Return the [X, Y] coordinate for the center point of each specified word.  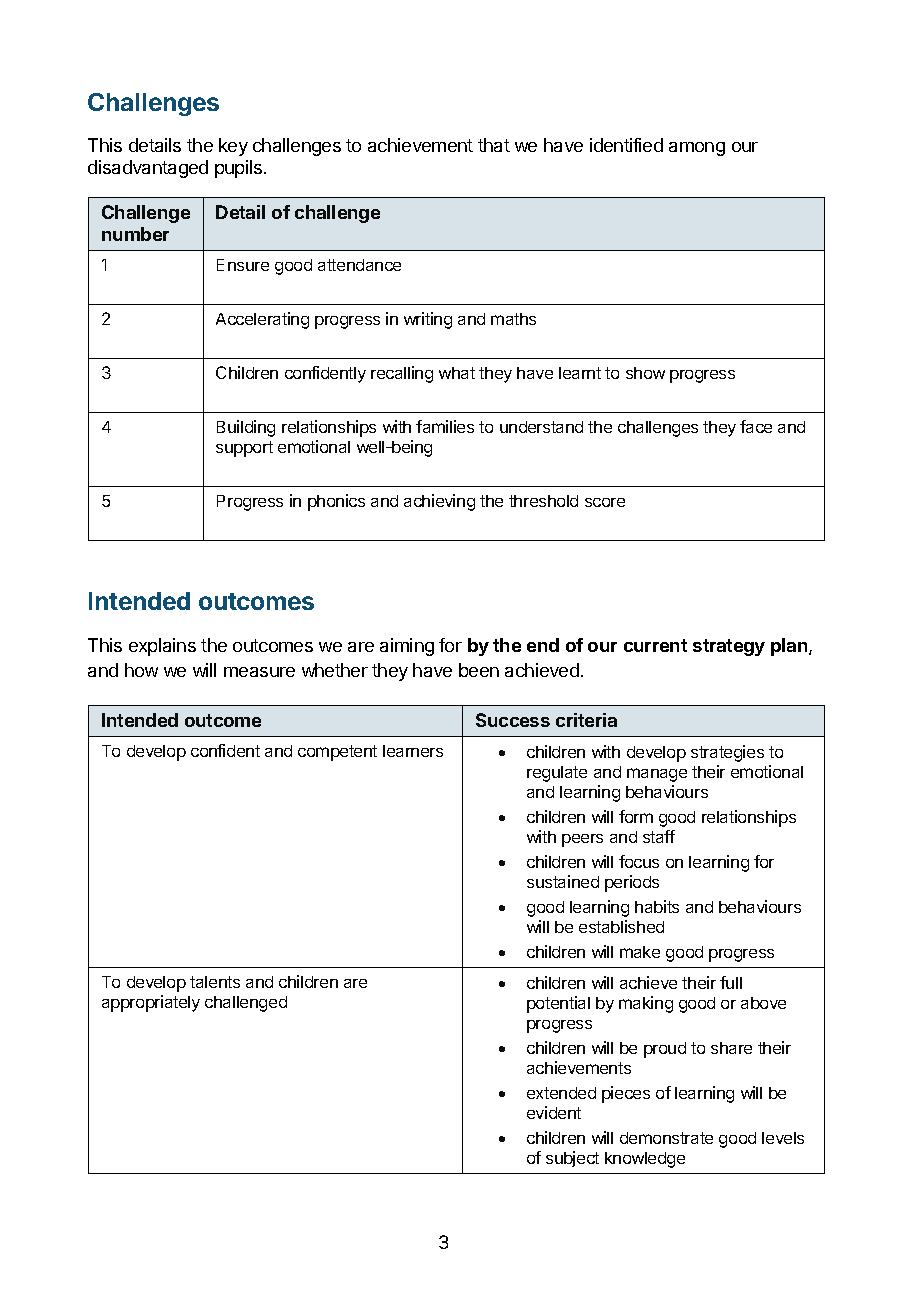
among [697, 149]
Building [246, 428]
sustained [563, 881]
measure [259, 672]
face [756, 426]
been [479, 670]
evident [554, 1112]
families [445, 426]
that [494, 145]
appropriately [151, 1003]
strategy [729, 647]
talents [215, 982]
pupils [240, 169]
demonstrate [666, 1138]
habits [657, 906]
